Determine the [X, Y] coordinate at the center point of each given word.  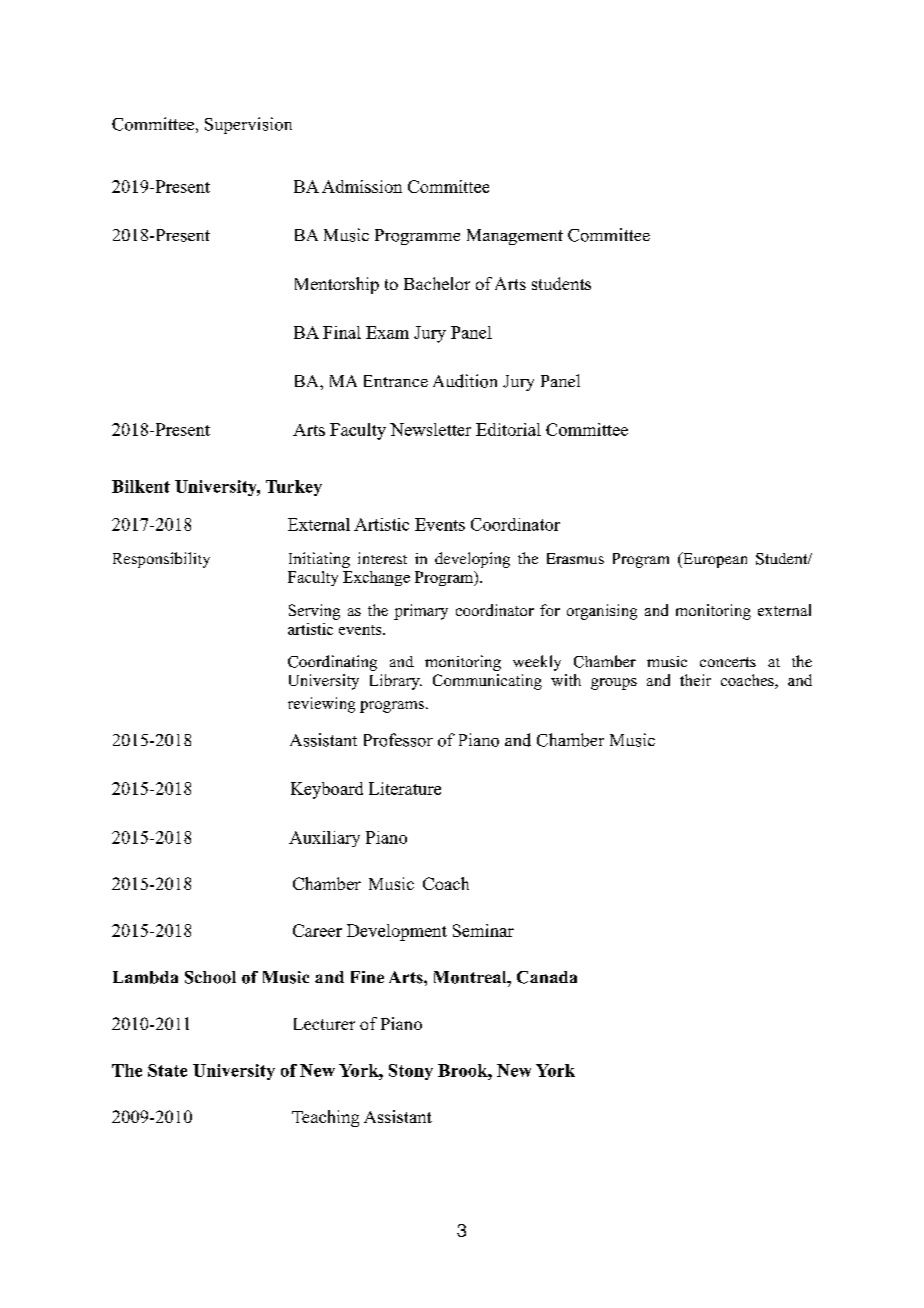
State [167, 1070]
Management [515, 237]
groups [614, 684]
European [714, 560]
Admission [362, 186]
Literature [405, 788]
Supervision [248, 125]
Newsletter [430, 429]
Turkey [294, 488]
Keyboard [327, 790]
